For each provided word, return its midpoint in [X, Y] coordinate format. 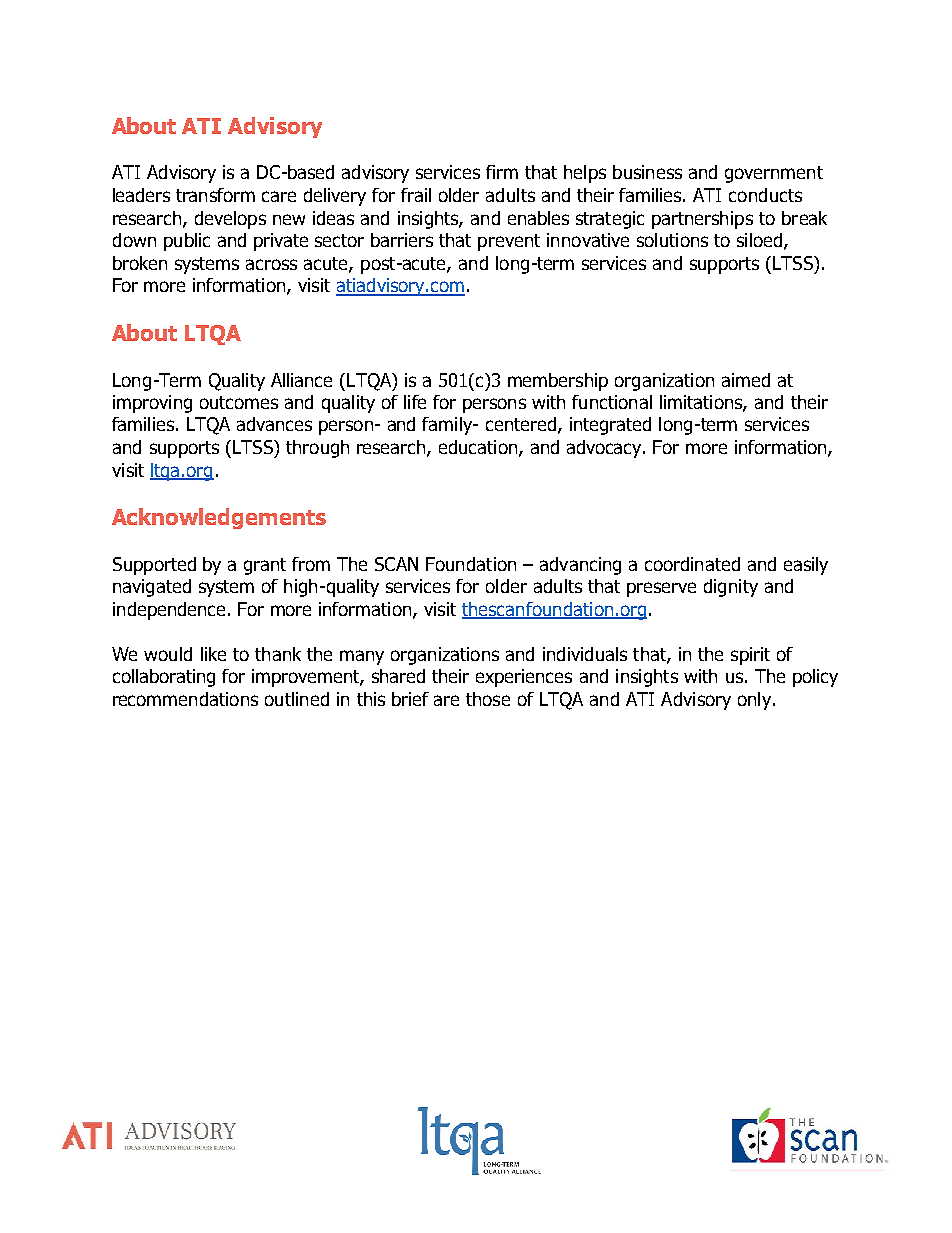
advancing [580, 566]
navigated [152, 588]
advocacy [605, 449]
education [478, 447]
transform [215, 195]
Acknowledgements [219, 518]
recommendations [185, 699]
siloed [759, 240]
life [415, 402]
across [271, 264]
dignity [731, 588]
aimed [746, 380]
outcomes [239, 402]
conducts [765, 195]
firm [502, 172]
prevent [509, 242]
